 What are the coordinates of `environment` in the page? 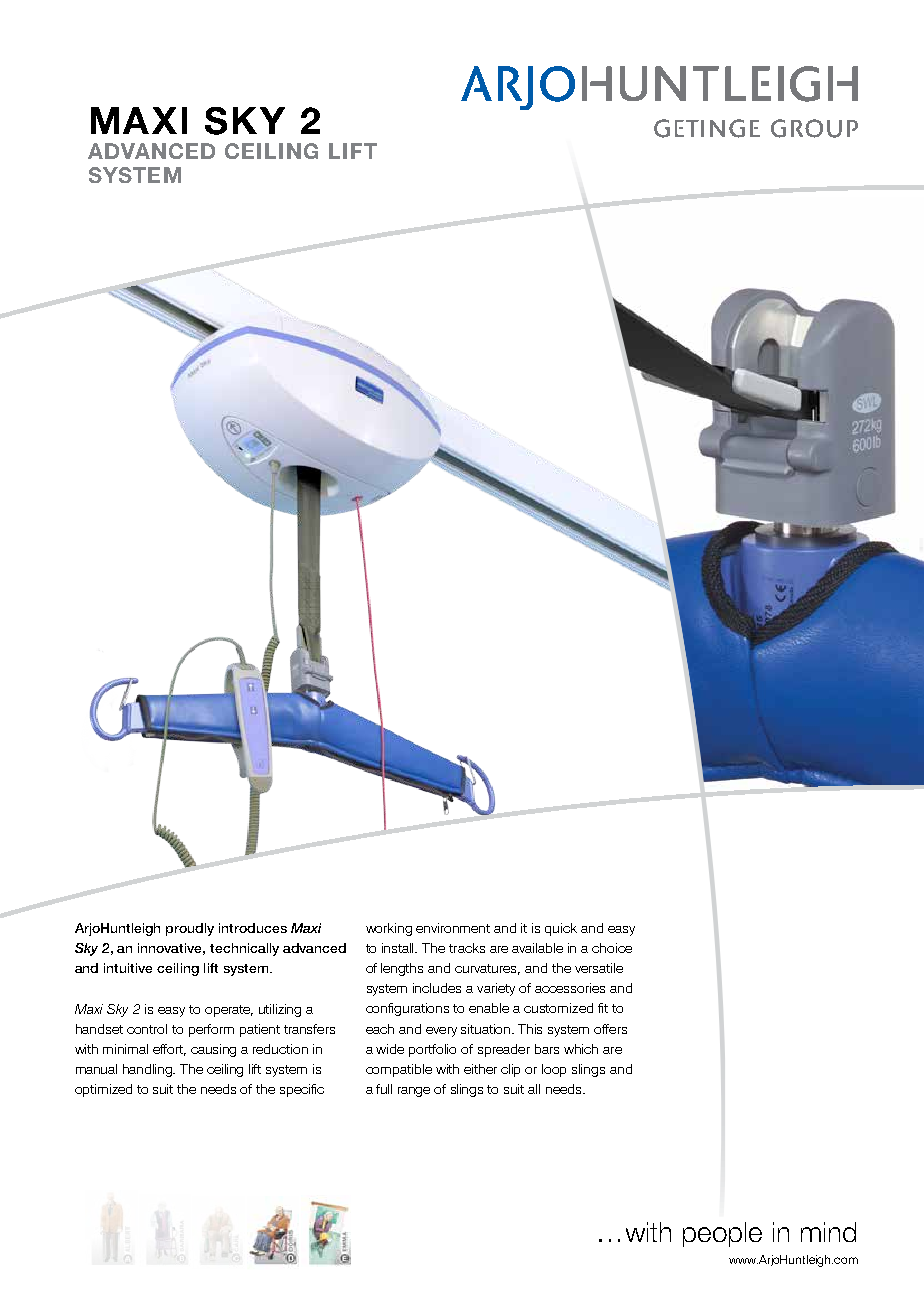 It's located at (453, 928).
